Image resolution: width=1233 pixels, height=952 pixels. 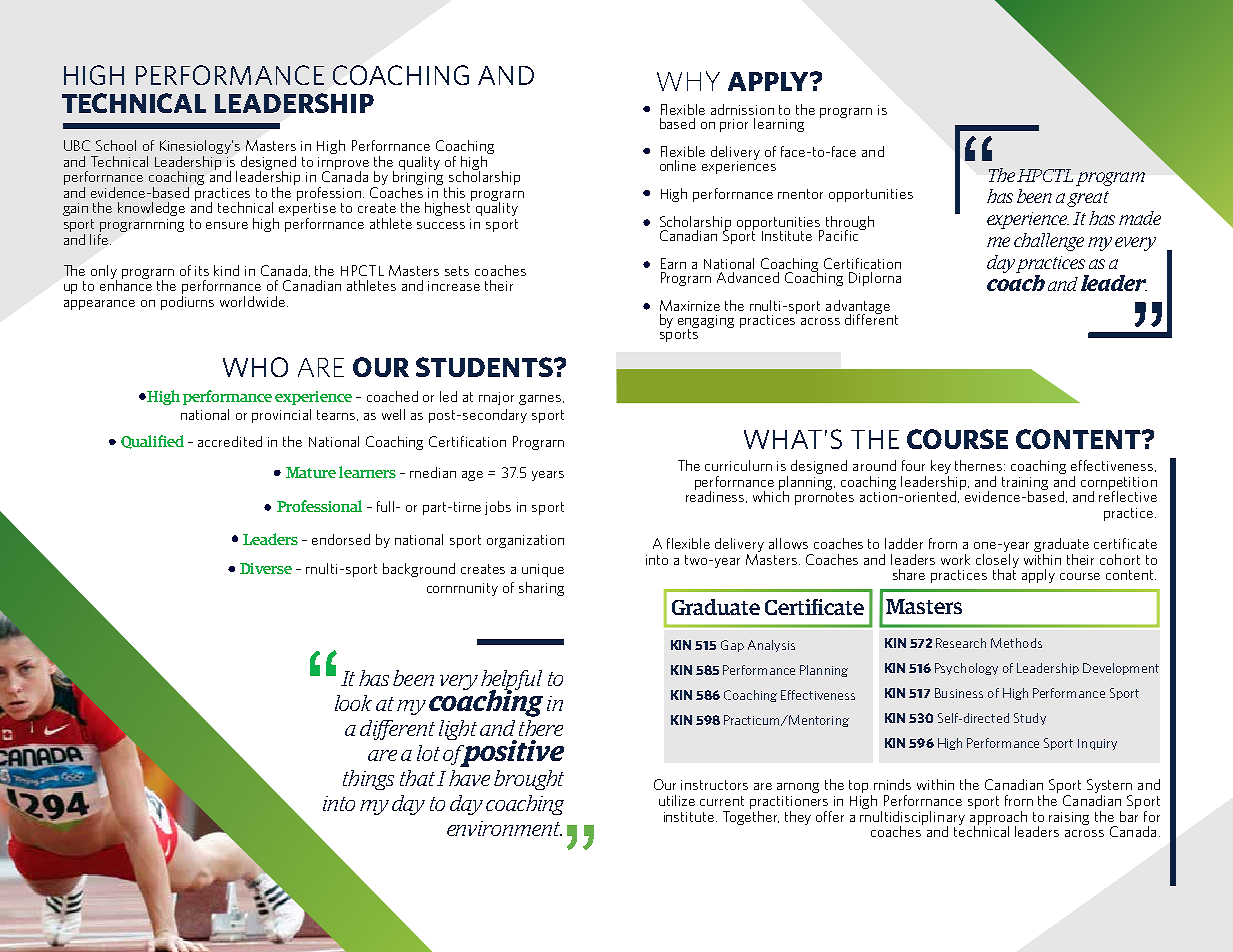 I want to click on themes, so click(x=980, y=465).
